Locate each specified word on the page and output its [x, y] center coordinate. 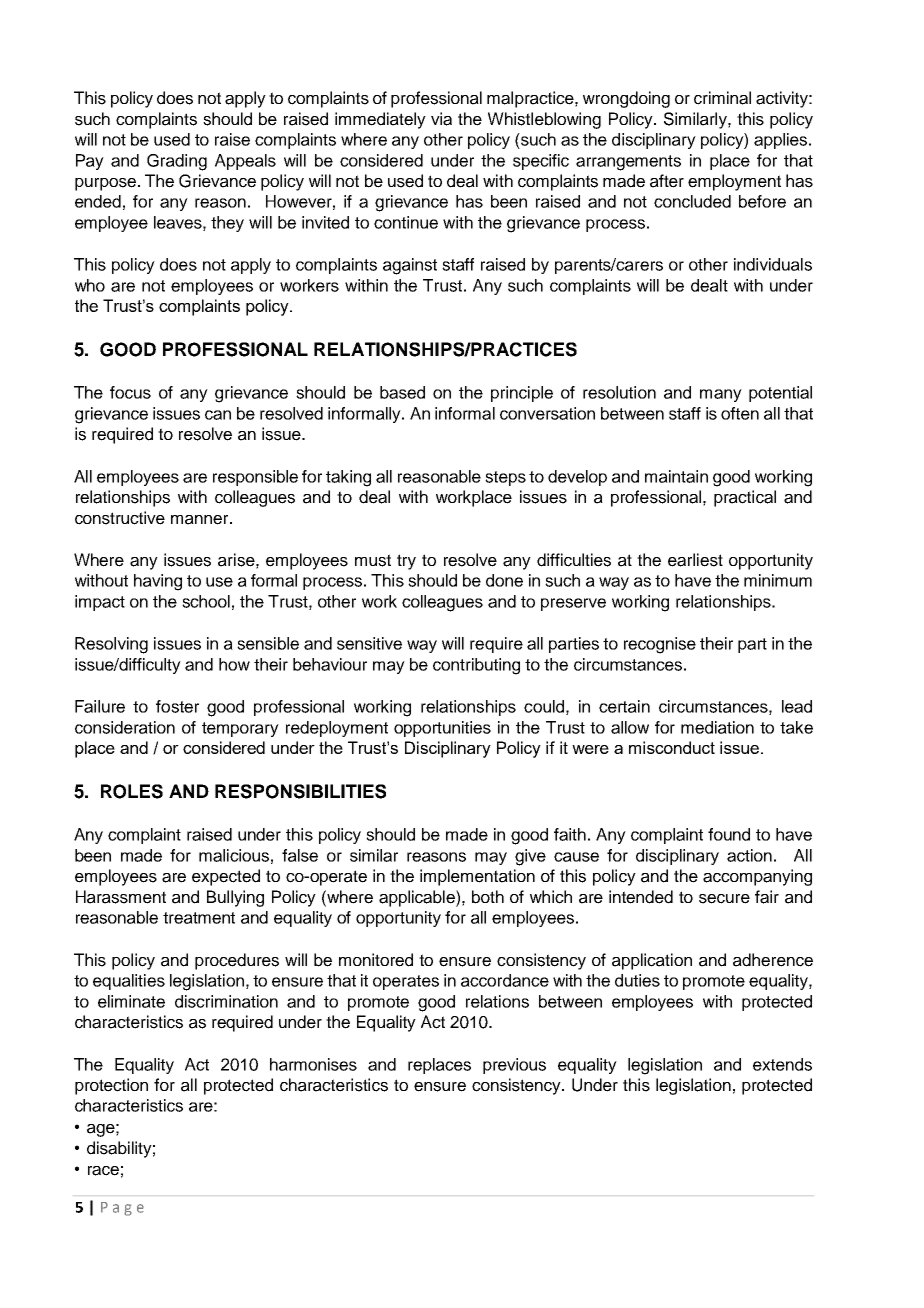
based [402, 392]
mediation [717, 727]
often [740, 413]
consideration [125, 727]
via [441, 119]
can [218, 415]
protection [111, 1086]
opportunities [442, 729]
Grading [177, 162]
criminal [722, 98]
